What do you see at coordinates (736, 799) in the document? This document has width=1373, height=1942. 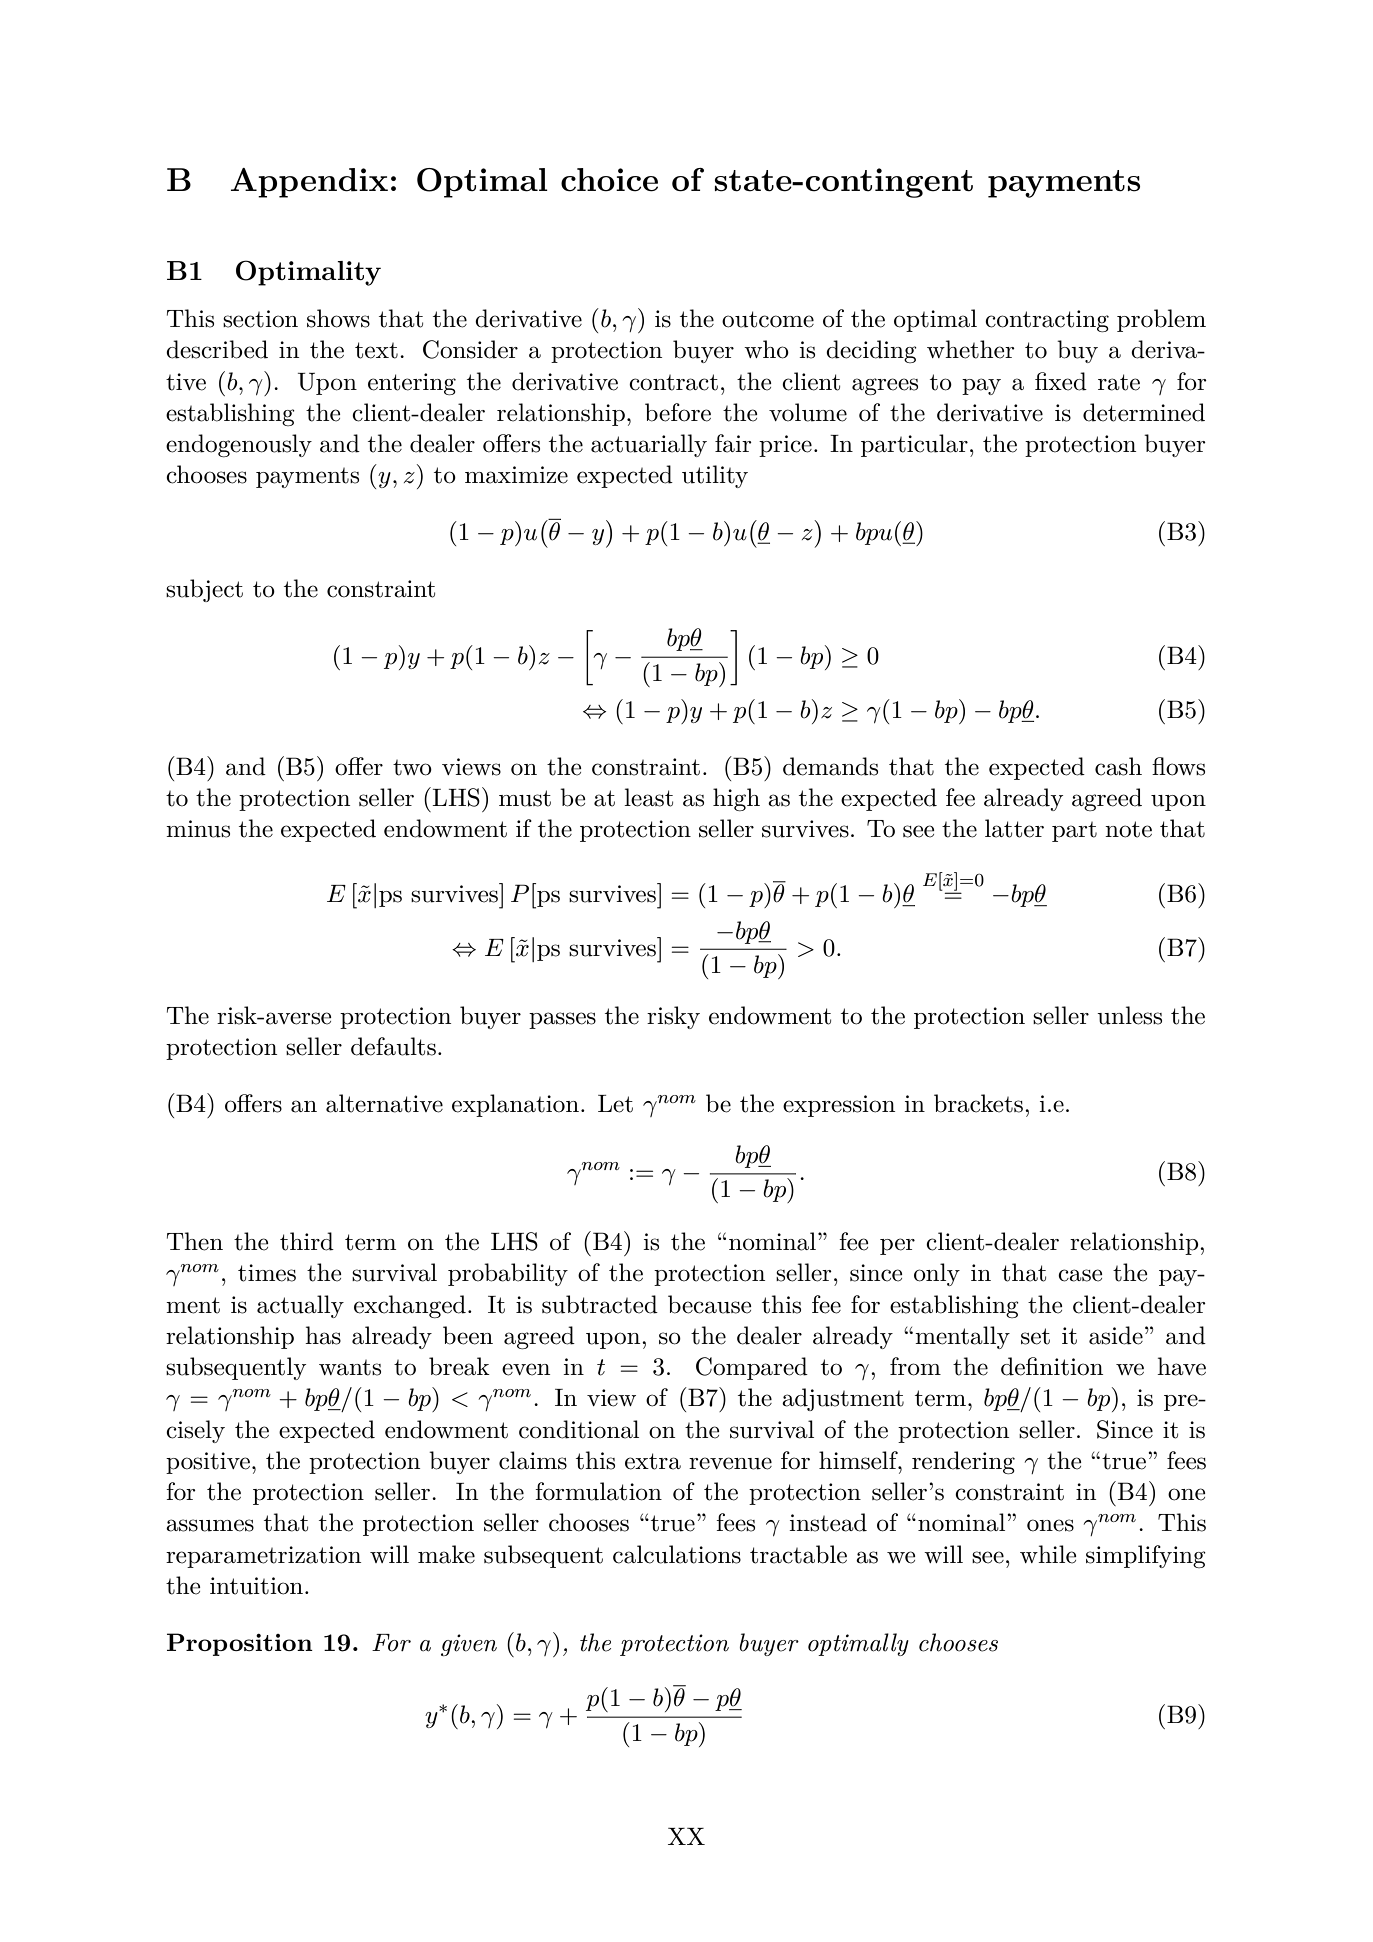 I see `high` at bounding box center [736, 799].
